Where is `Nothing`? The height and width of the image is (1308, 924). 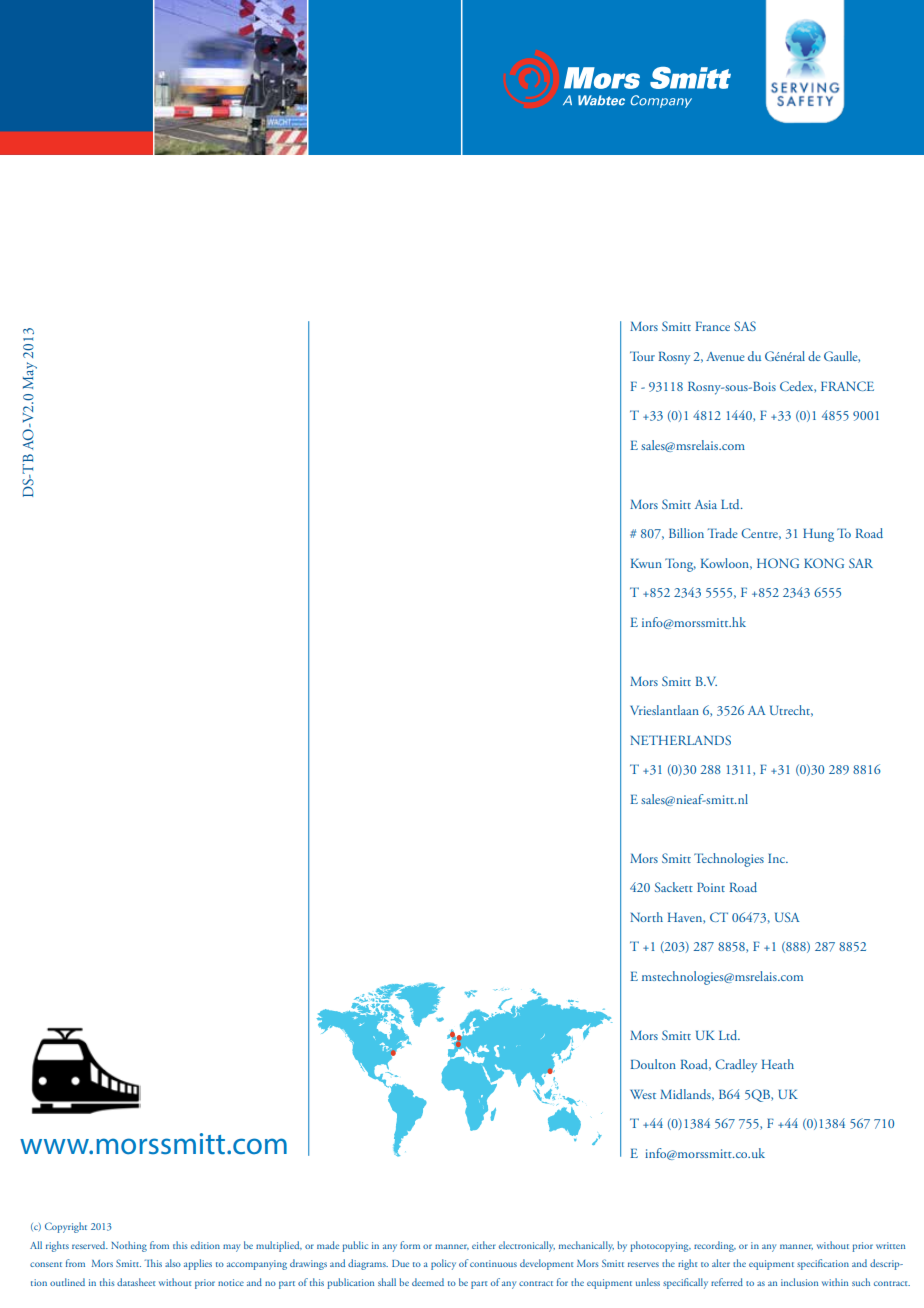
Nothing is located at coordinates (129, 1246).
